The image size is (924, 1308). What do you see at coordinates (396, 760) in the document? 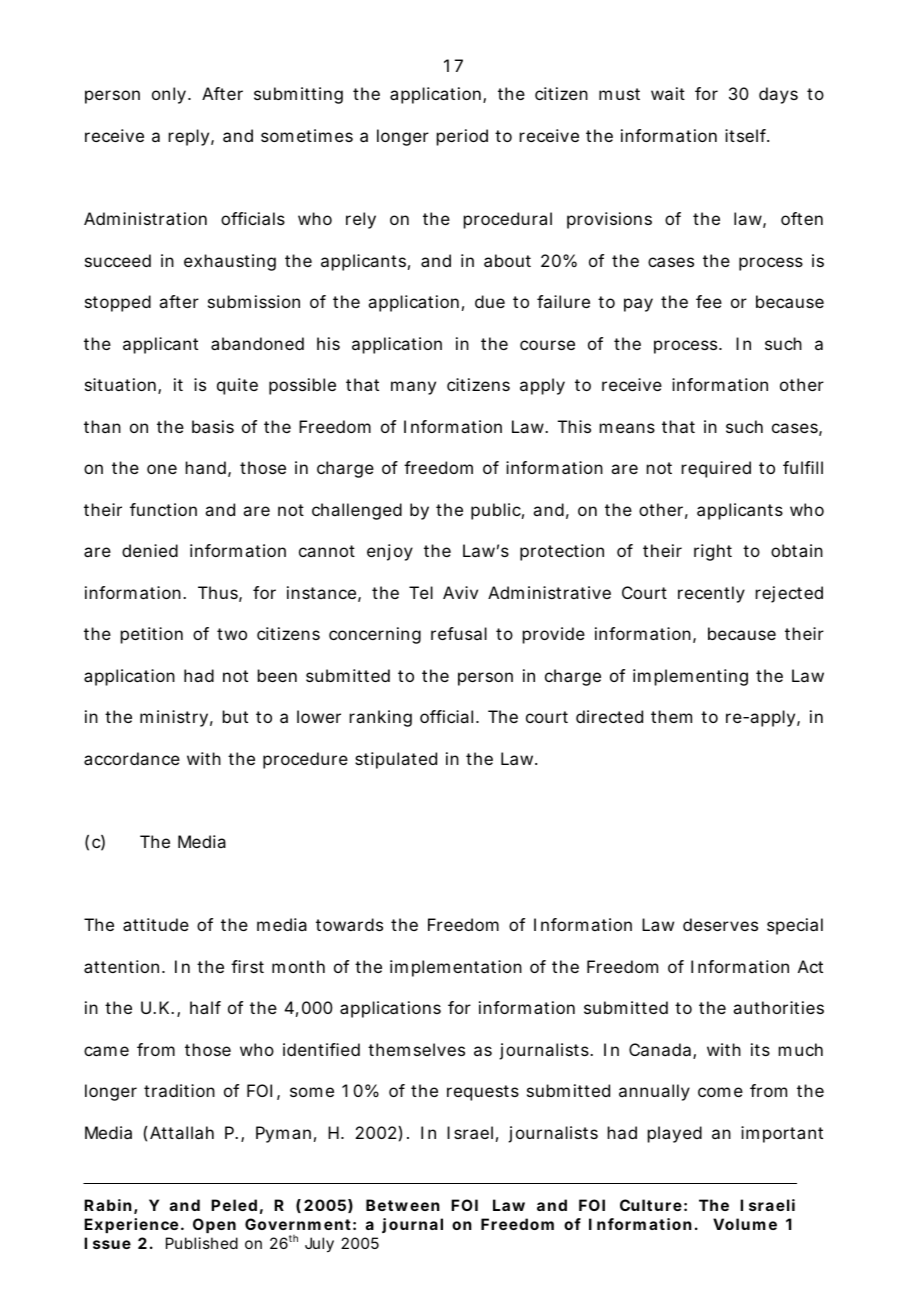
I see `stipulated` at bounding box center [396, 760].
